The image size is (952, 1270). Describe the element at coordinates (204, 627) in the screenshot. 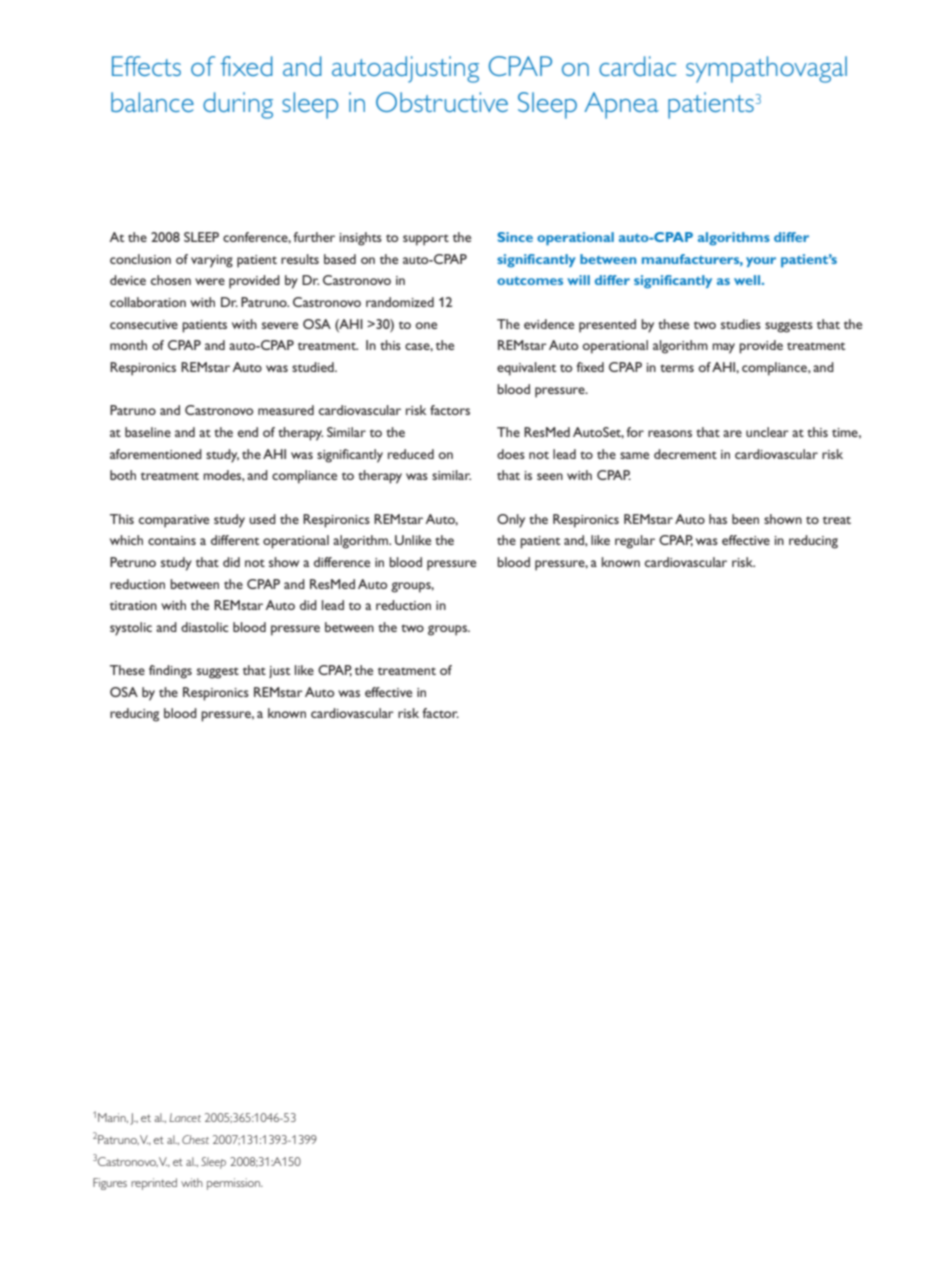

I see `diastolic` at that location.
